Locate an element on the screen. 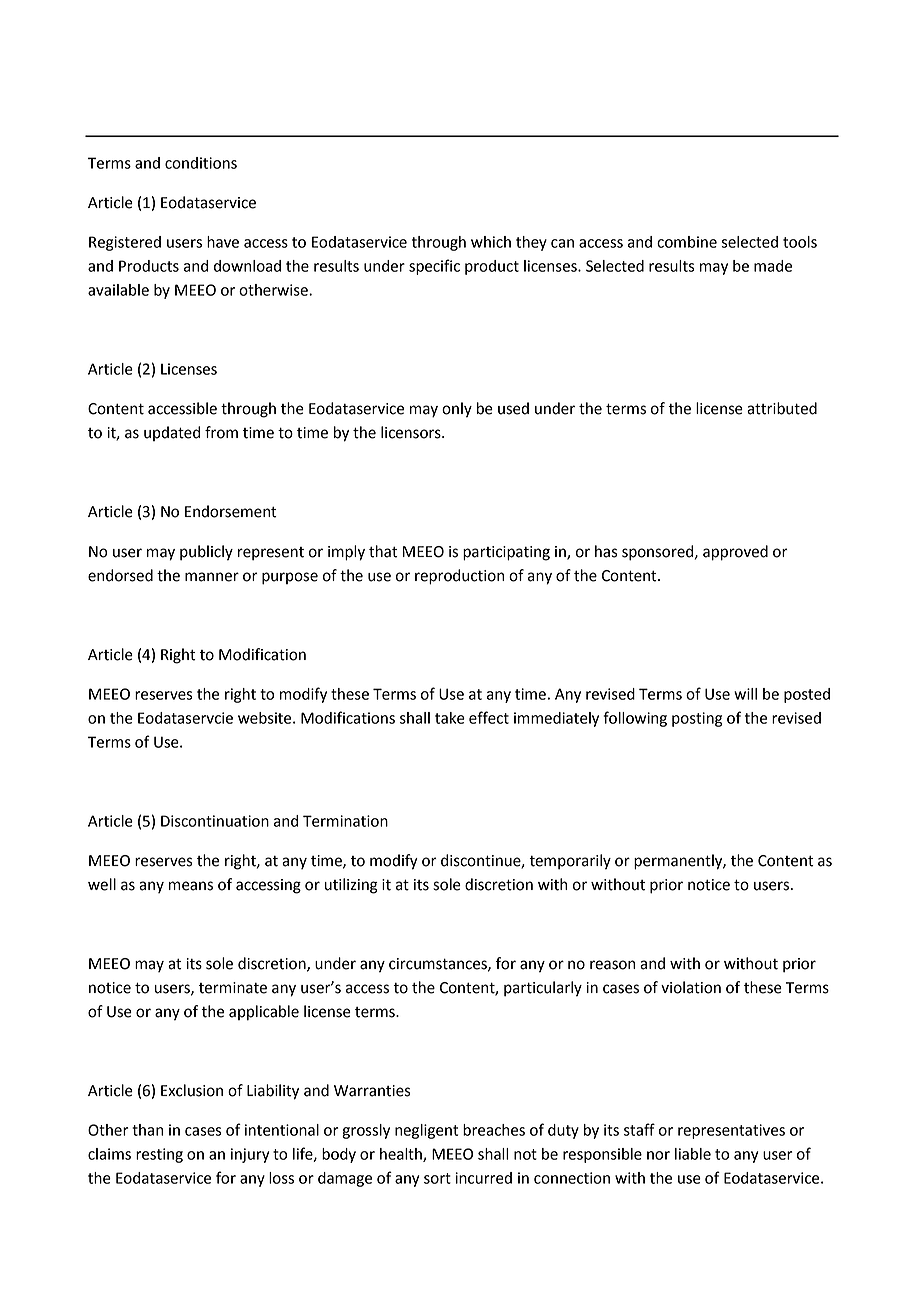 The width and height of the screenshot is (924, 1308). resting is located at coordinates (159, 1155).
